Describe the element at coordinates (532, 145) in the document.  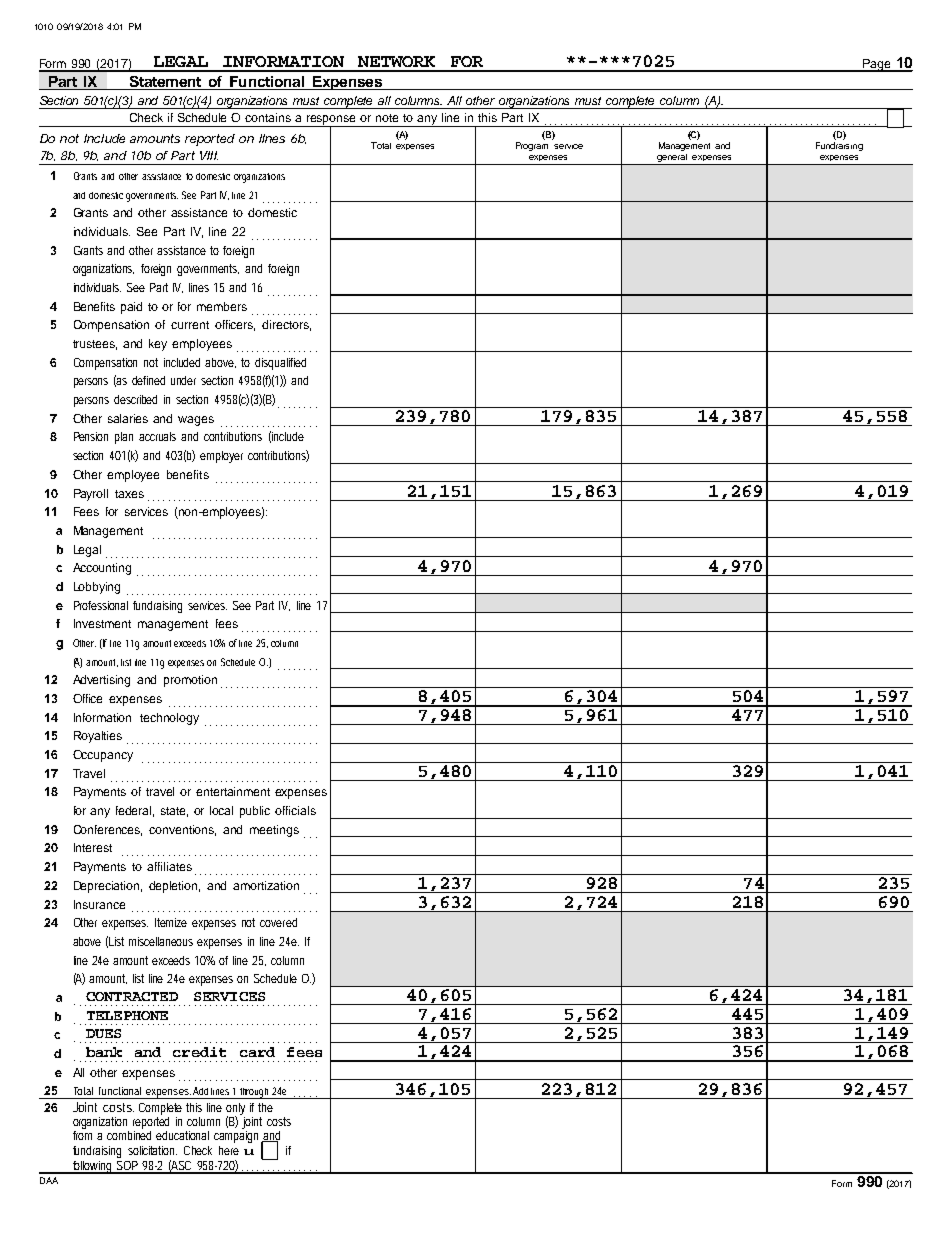
I see `Program` at that location.
